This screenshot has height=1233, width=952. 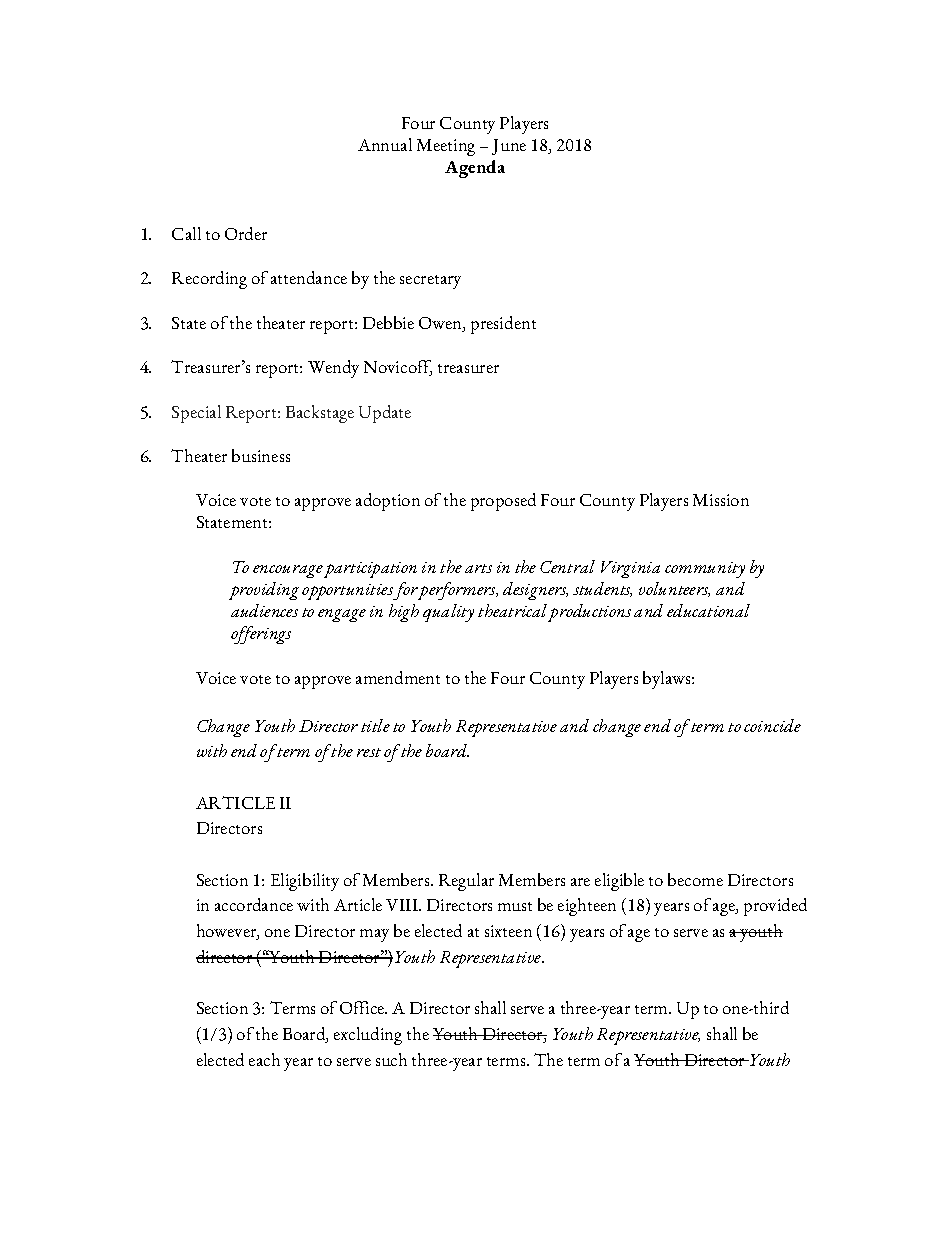 I want to click on each, so click(x=264, y=1059).
